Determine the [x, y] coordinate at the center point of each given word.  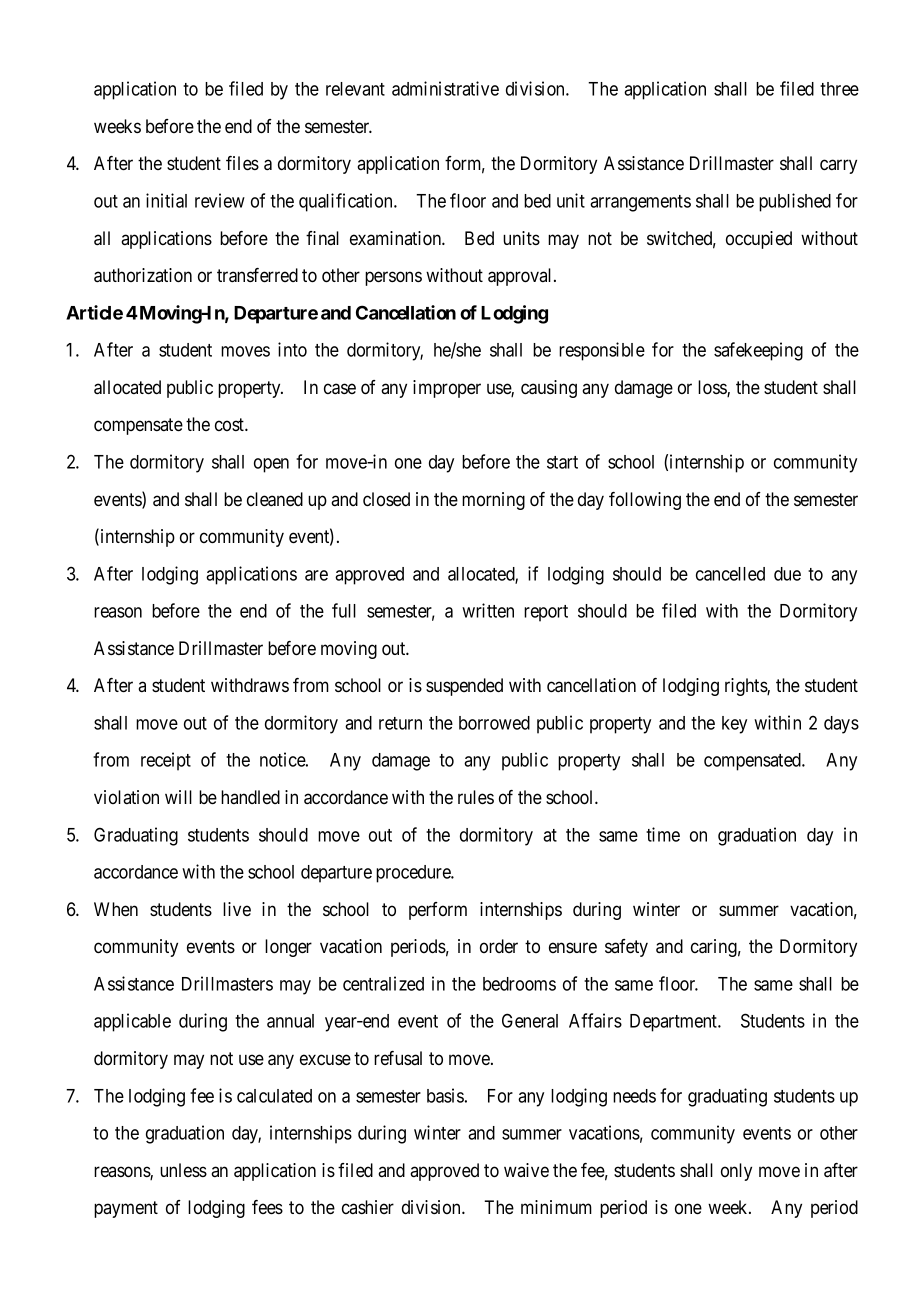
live [237, 909]
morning [493, 501]
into [292, 349]
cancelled [730, 574]
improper [447, 389]
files [242, 163]
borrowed [494, 723]
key [734, 725]
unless [183, 1170]
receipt [166, 761]
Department [675, 1023]
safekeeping [758, 351]
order [499, 946]
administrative [445, 88]
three [839, 89]
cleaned [275, 499]
